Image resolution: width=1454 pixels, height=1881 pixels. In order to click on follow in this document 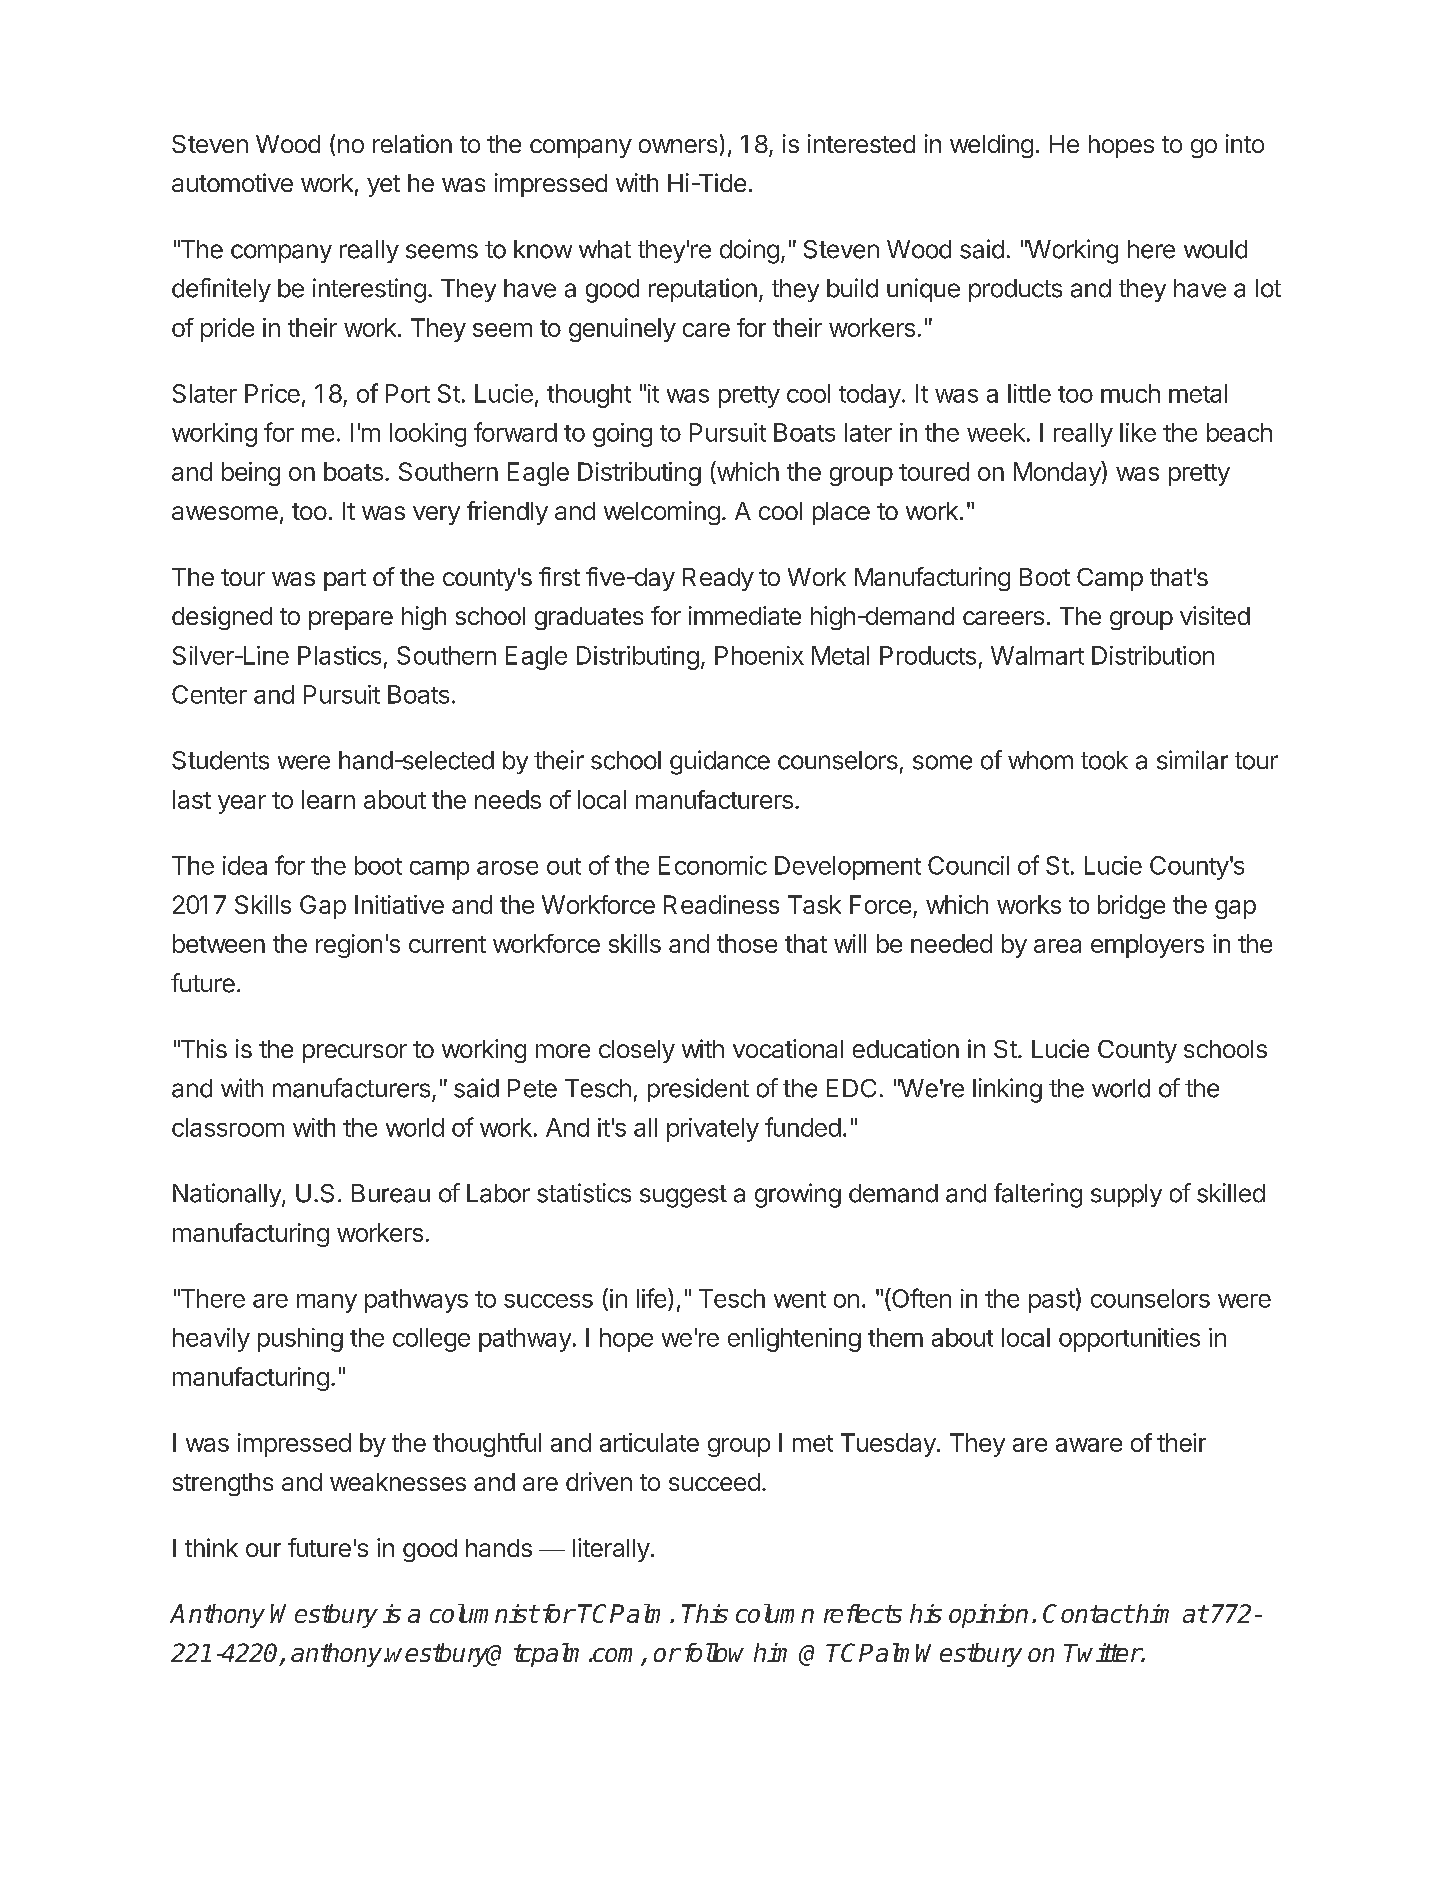, I will do `click(714, 1652)`.
